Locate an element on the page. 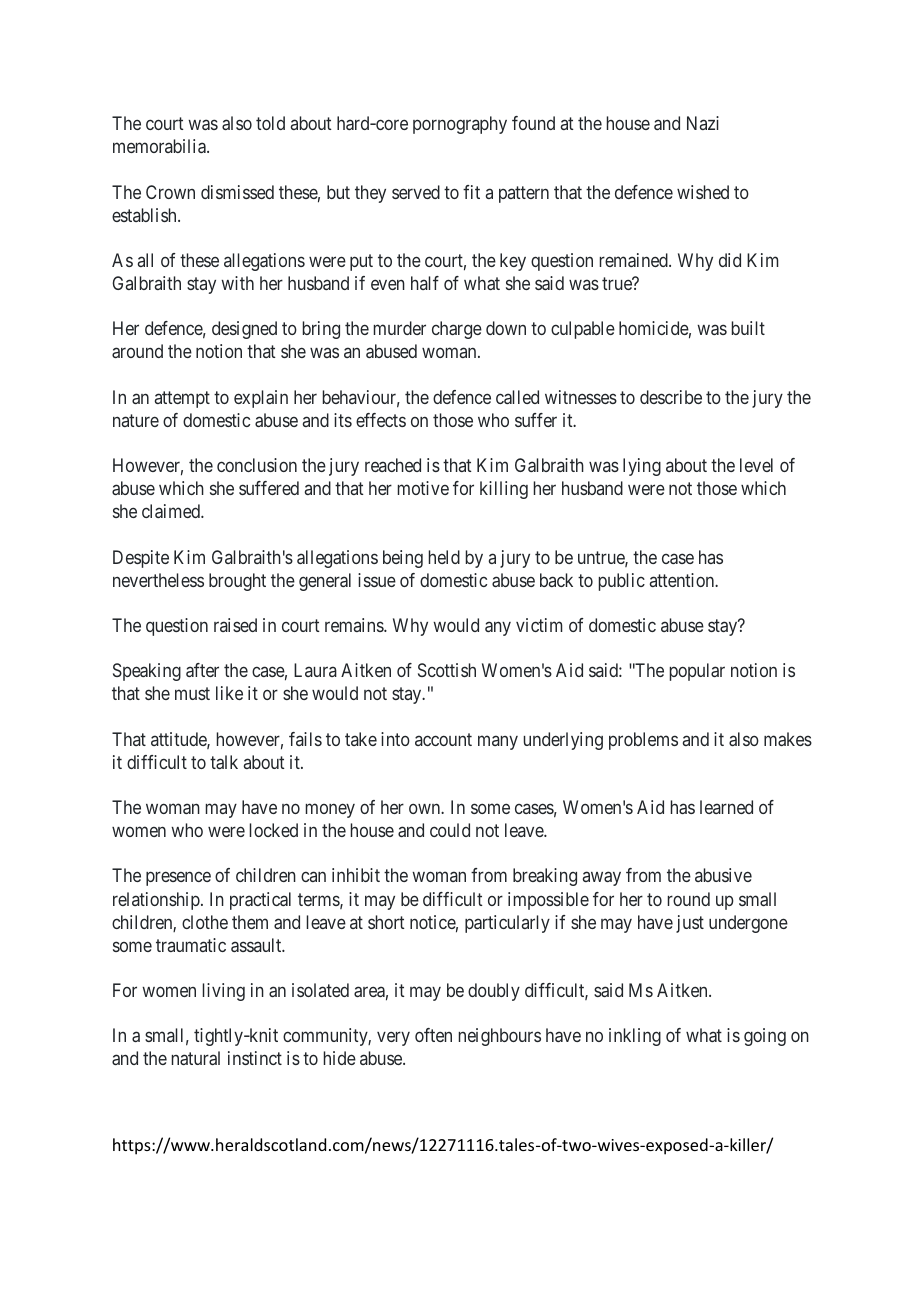  often is located at coordinates (433, 1035).
